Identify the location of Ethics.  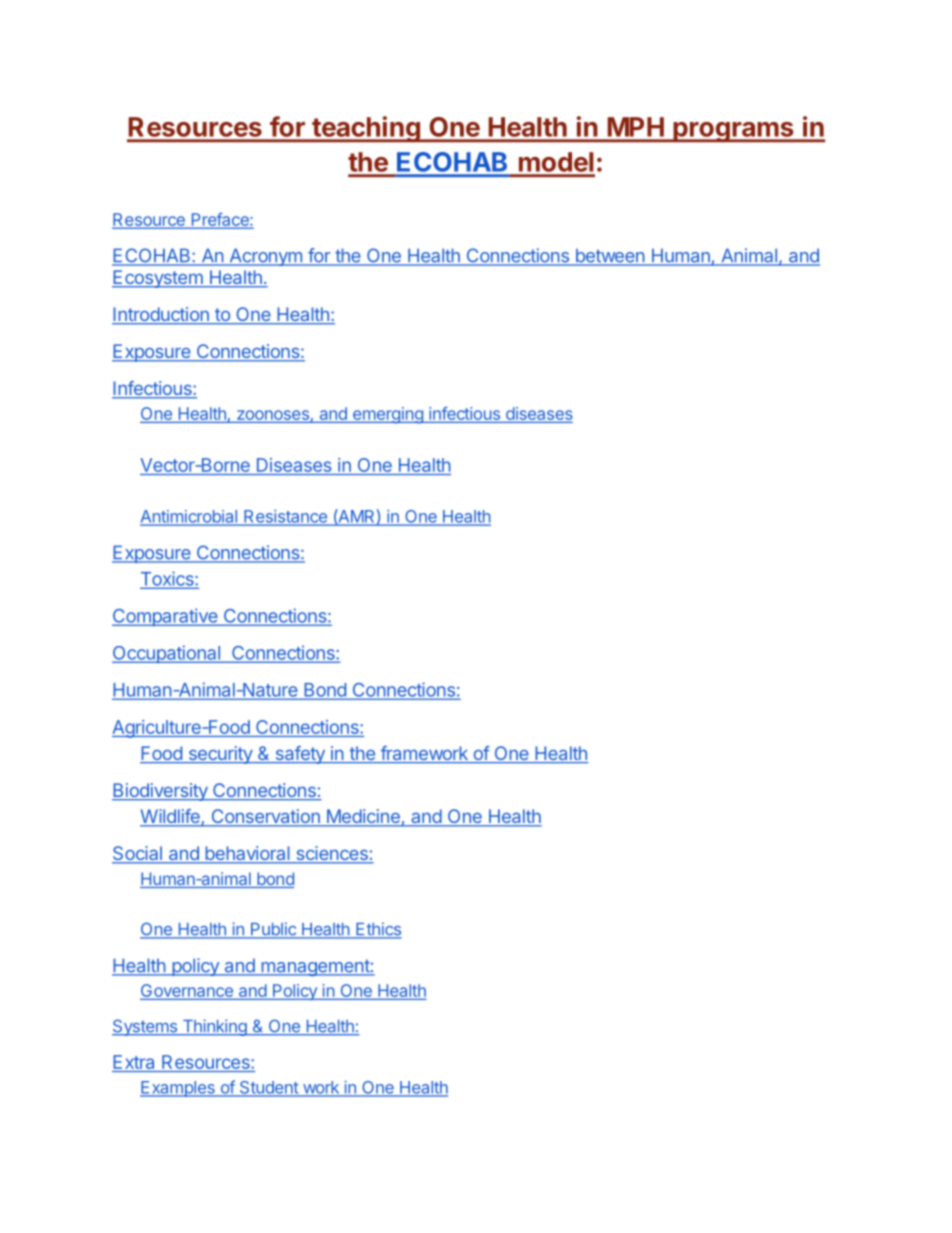
(378, 930).
